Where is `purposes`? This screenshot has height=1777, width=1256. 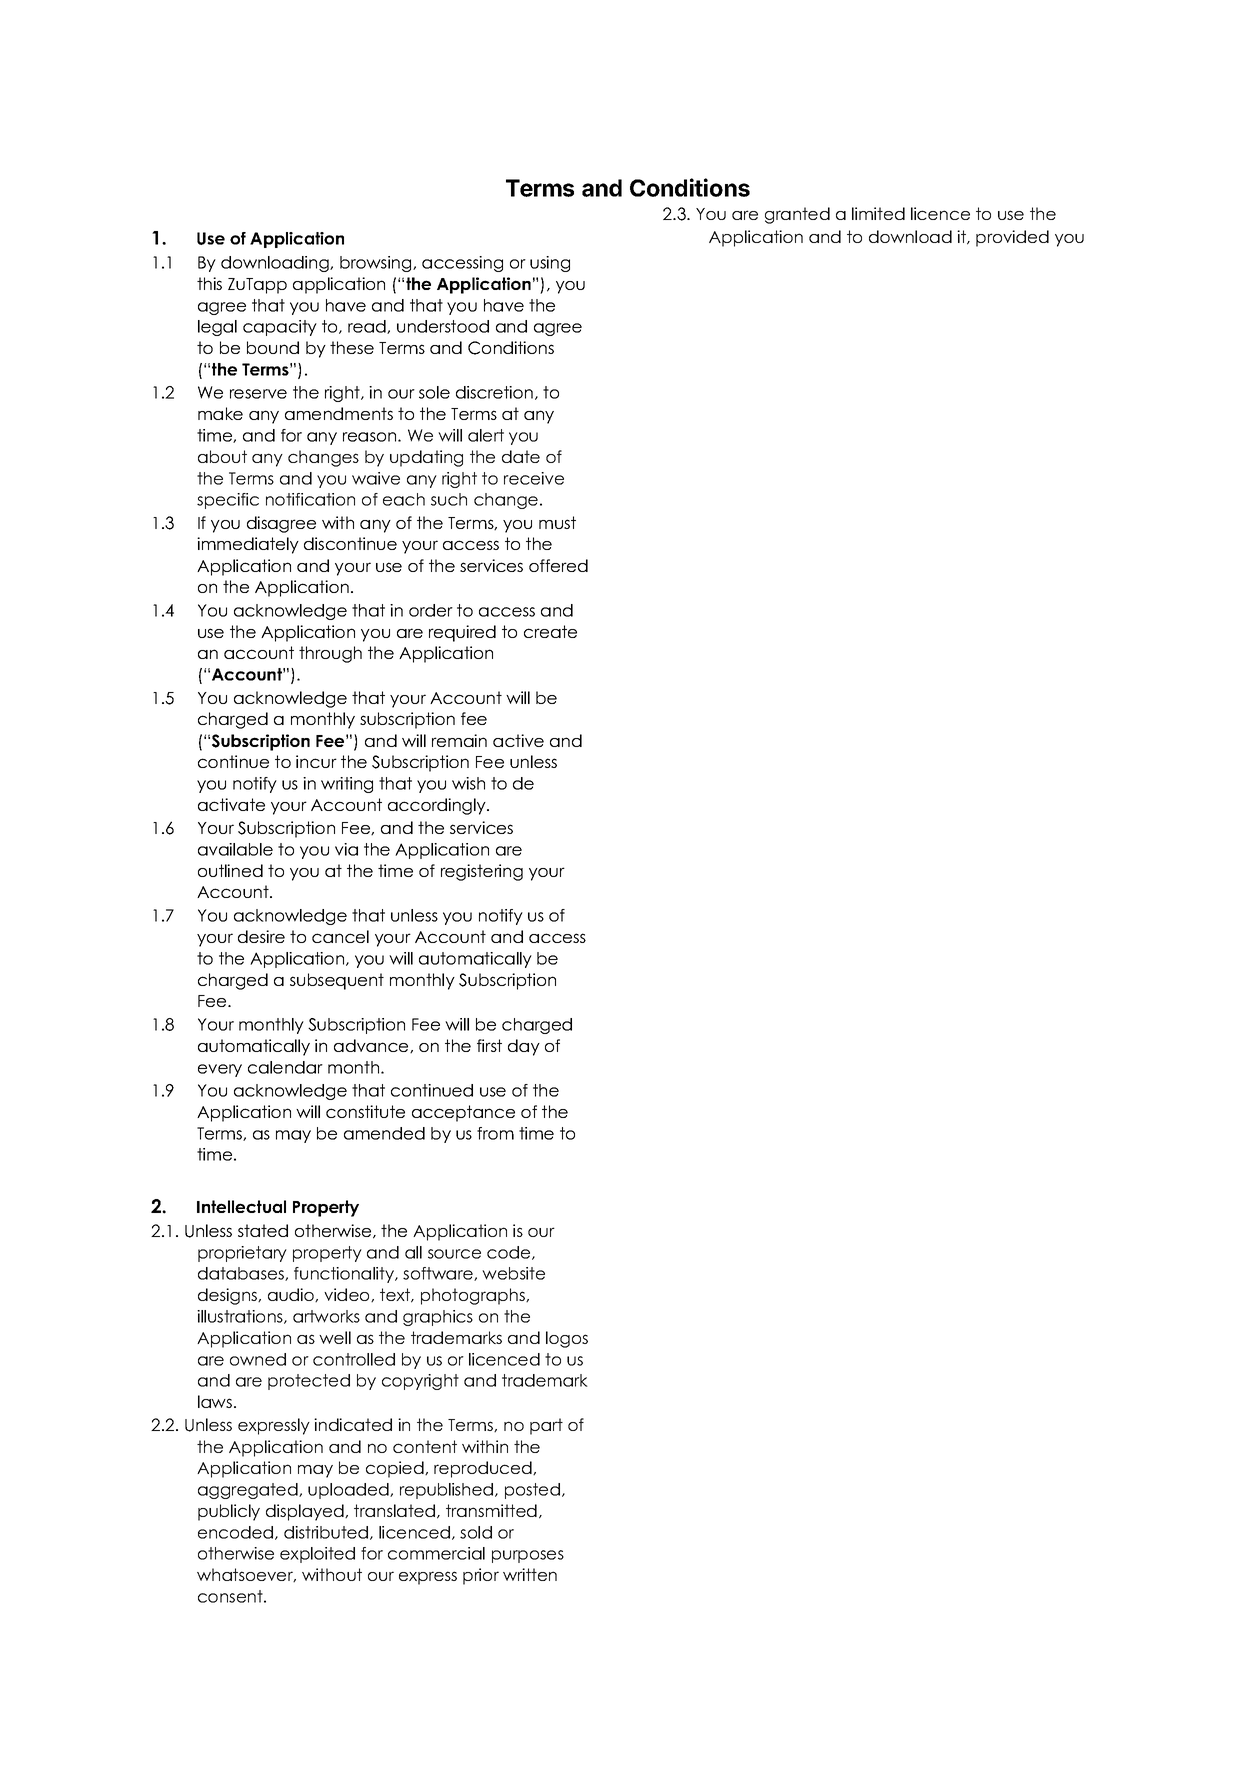 purposes is located at coordinates (528, 1556).
